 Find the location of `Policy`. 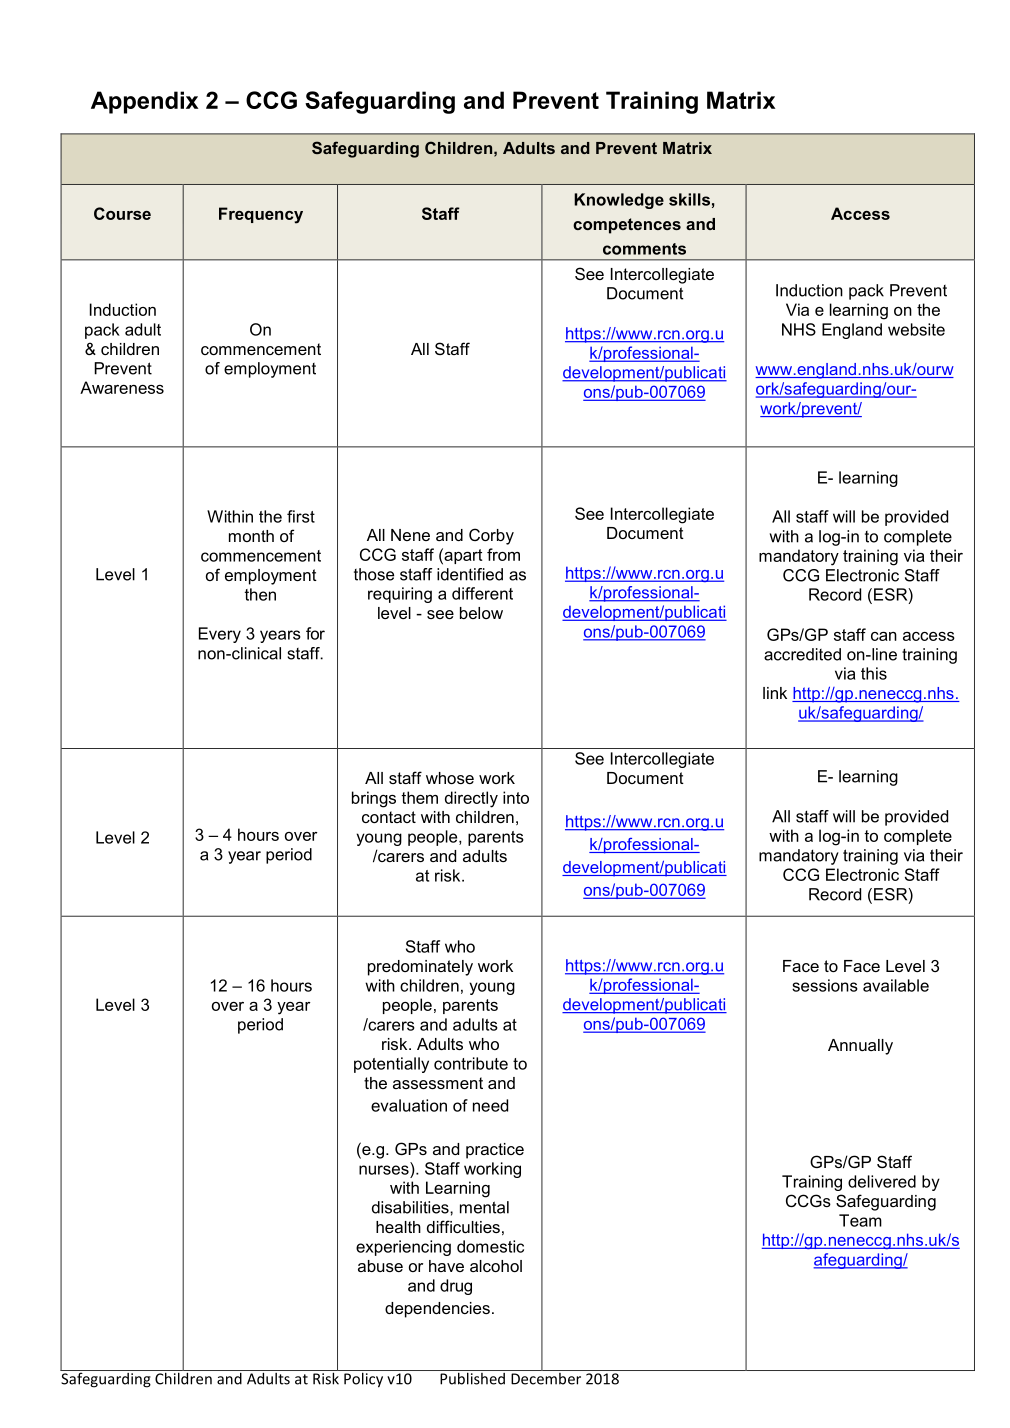

Policy is located at coordinates (364, 1379).
